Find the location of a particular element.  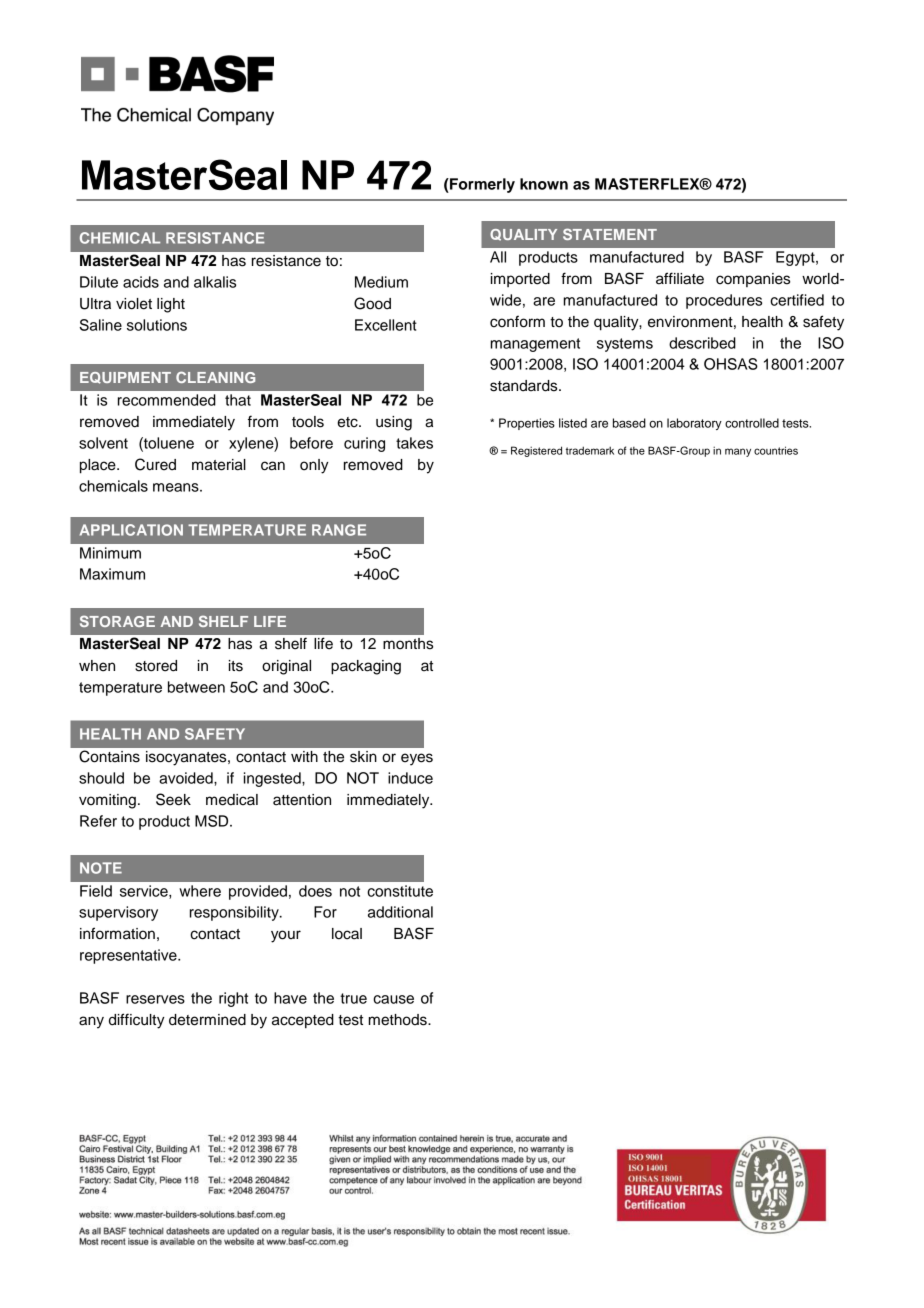

reserves is located at coordinates (155, 999).
